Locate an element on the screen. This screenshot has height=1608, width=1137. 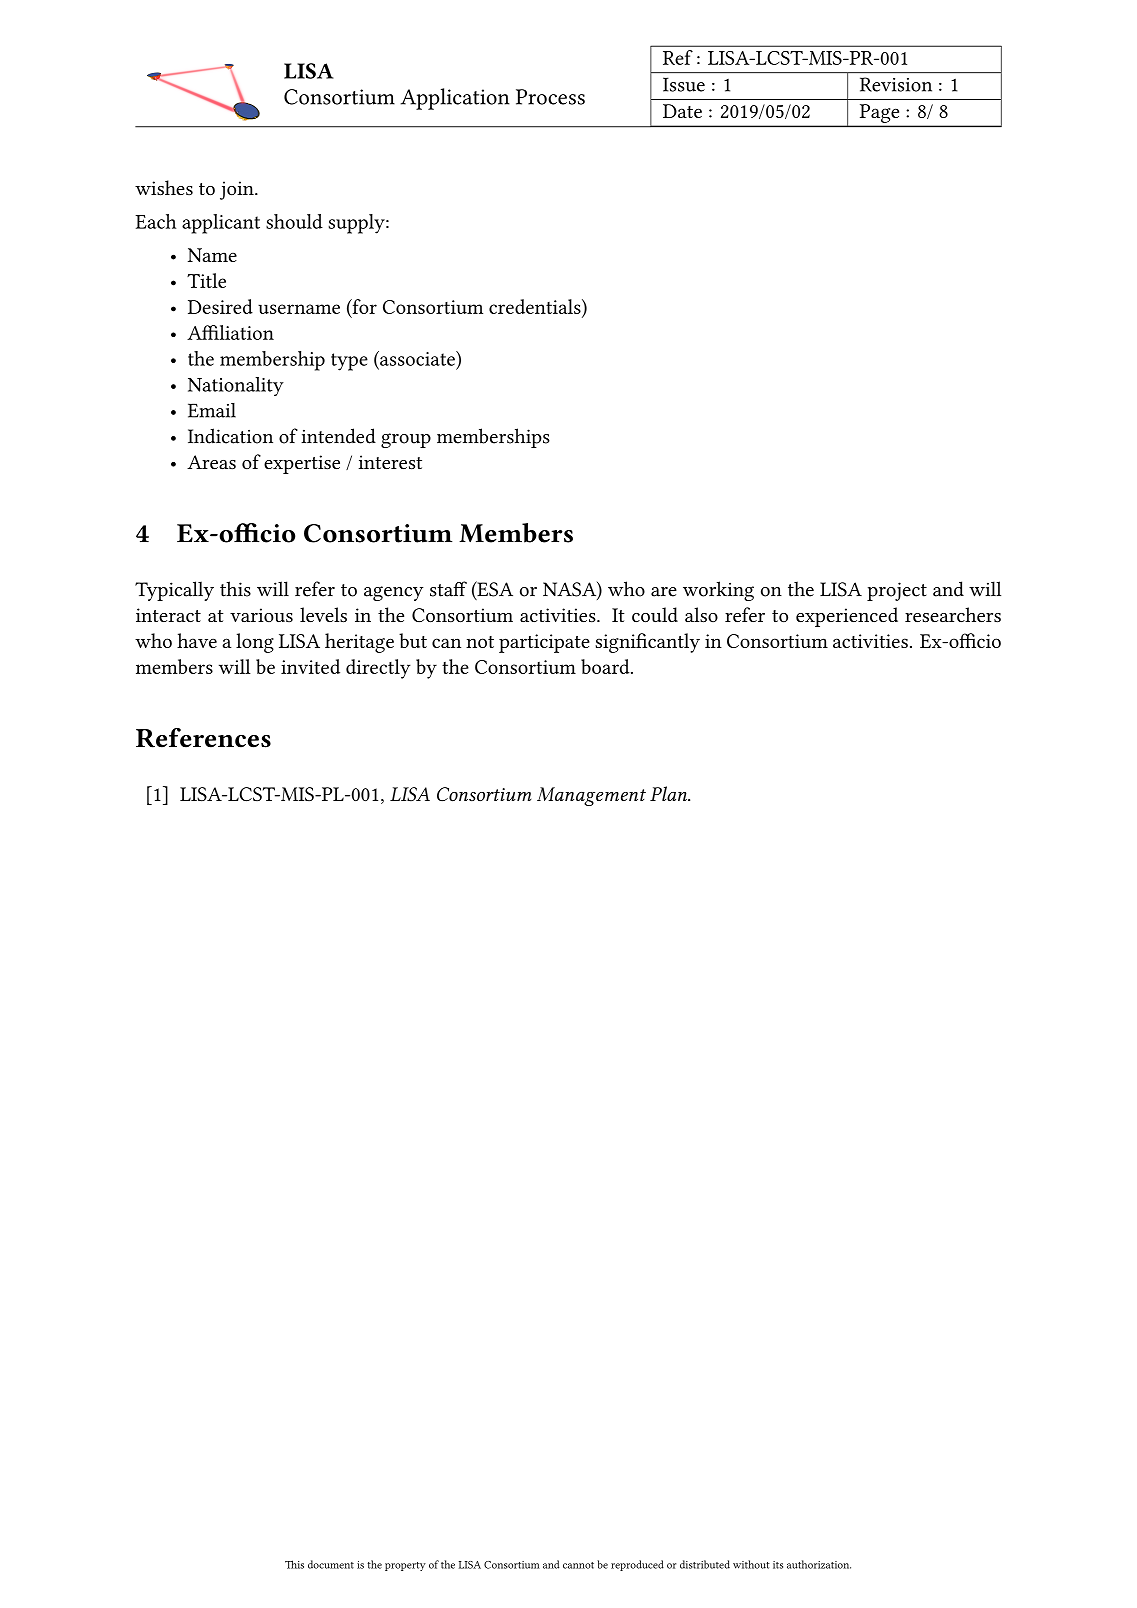
cannot is located at coordinates (578, 1565).
